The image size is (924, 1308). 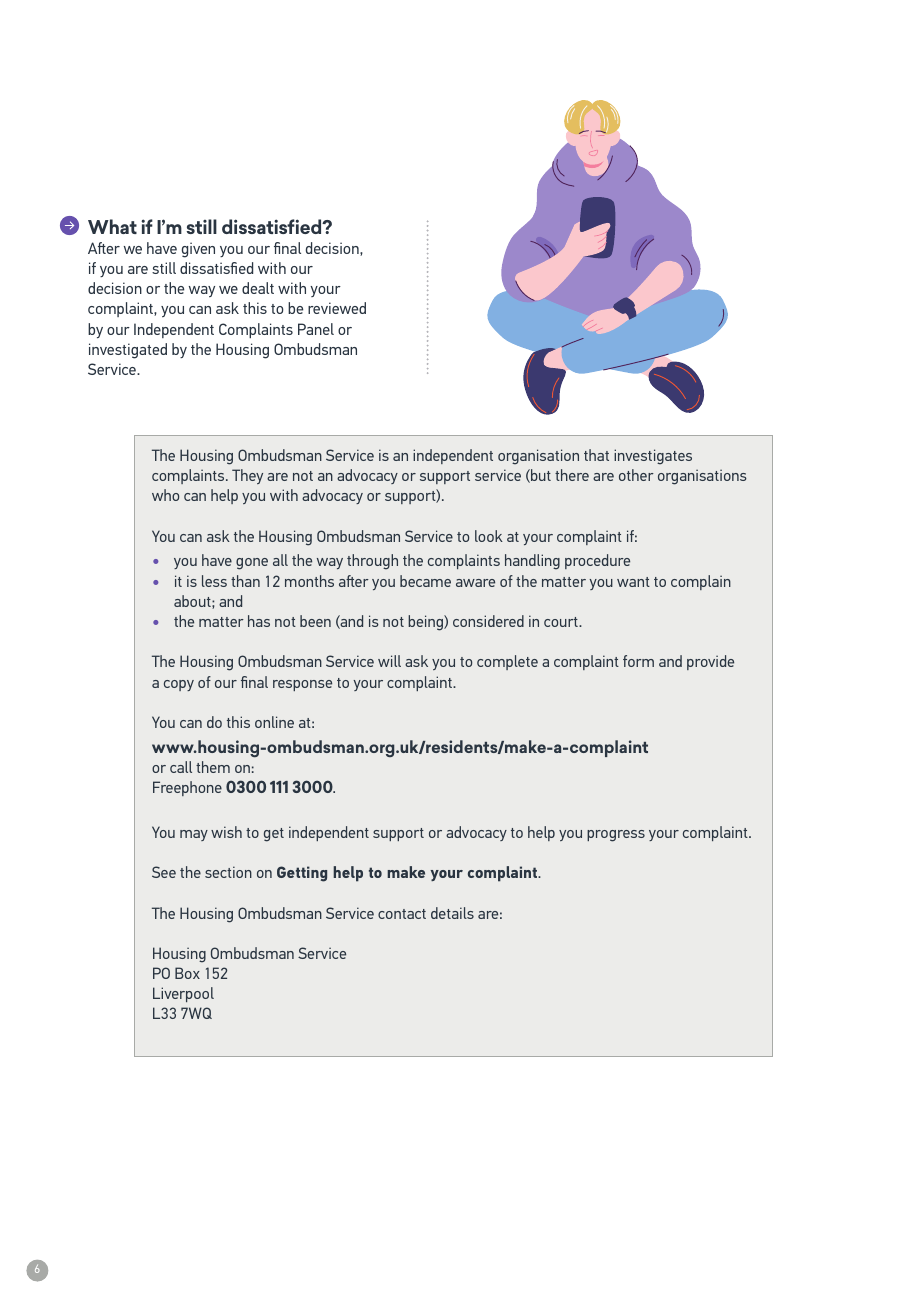 What do you see at coordinates (187, 973) in the page?
I see `Box` at bounding box center [187, 973].
